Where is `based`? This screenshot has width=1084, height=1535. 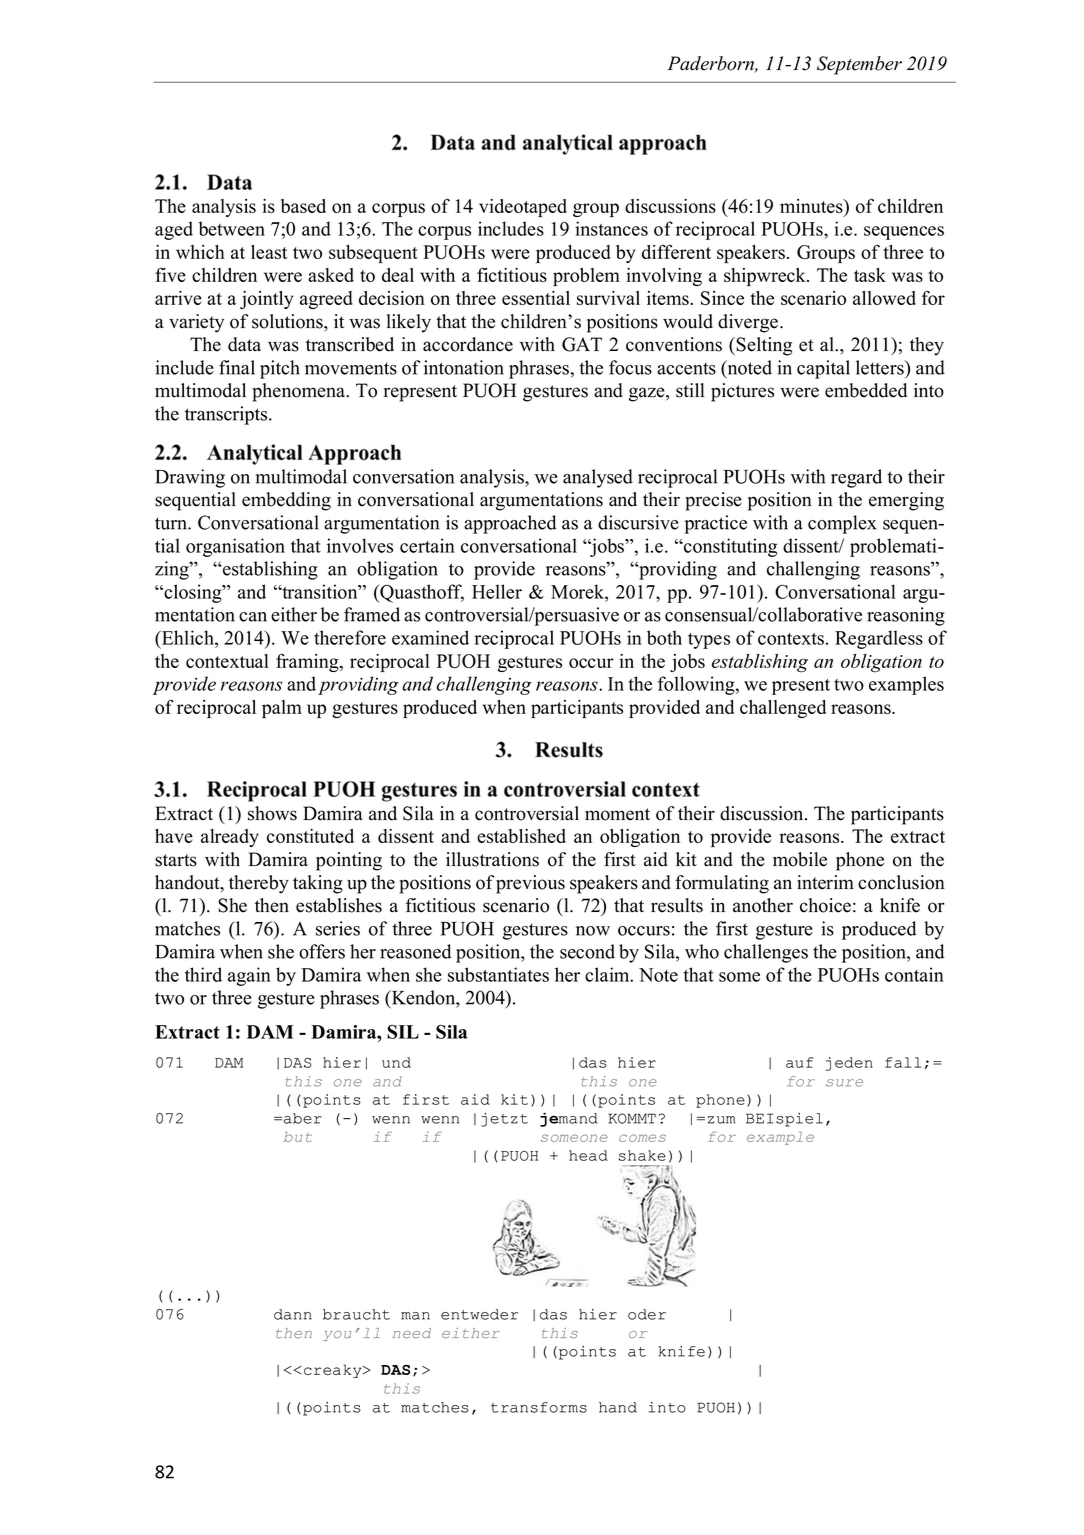
based is located at coordinates (303, 206).
